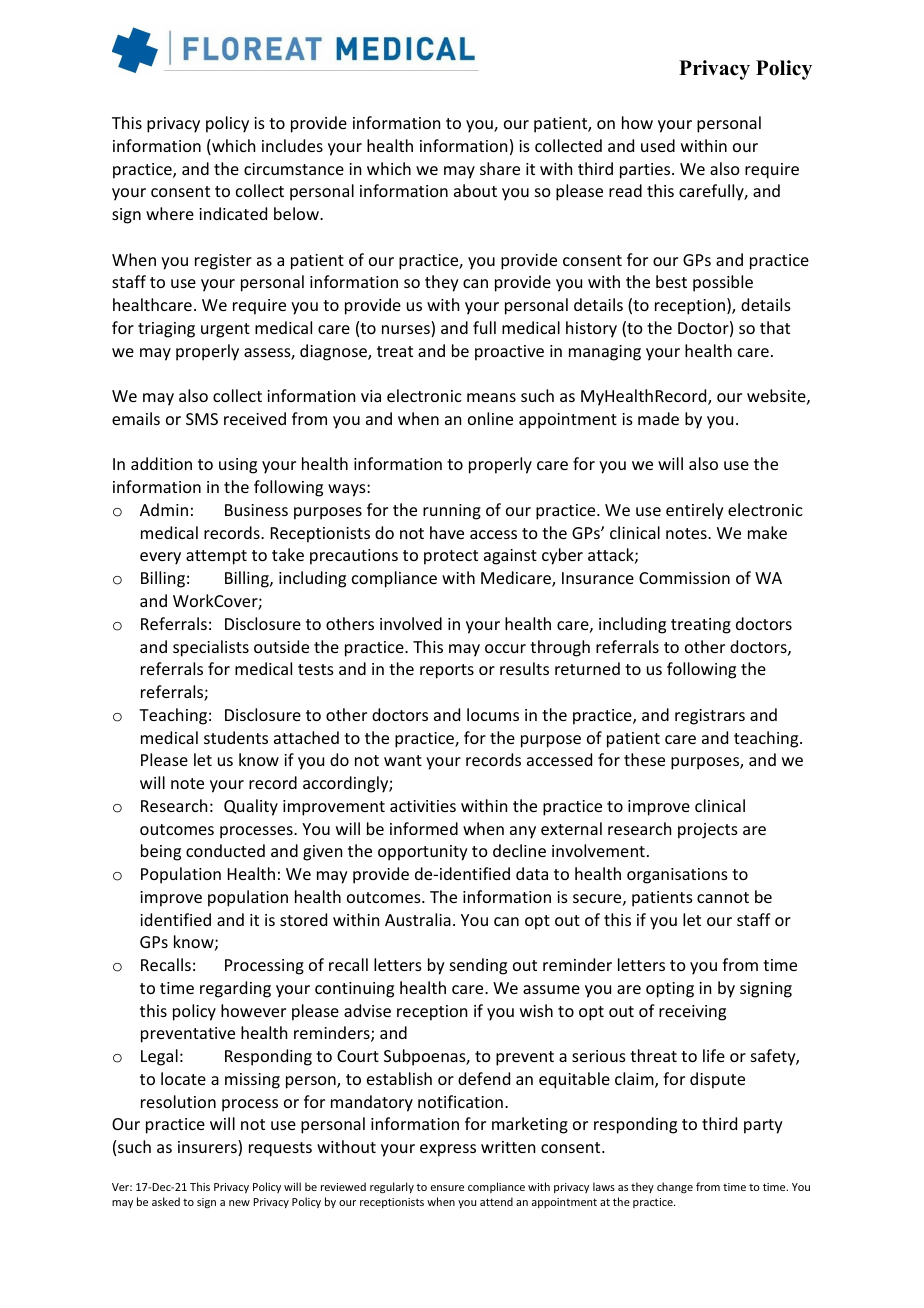 Image resolution: width=924 pixels, height=1308 pixels. I want to click on activities, so click(423, 806).
